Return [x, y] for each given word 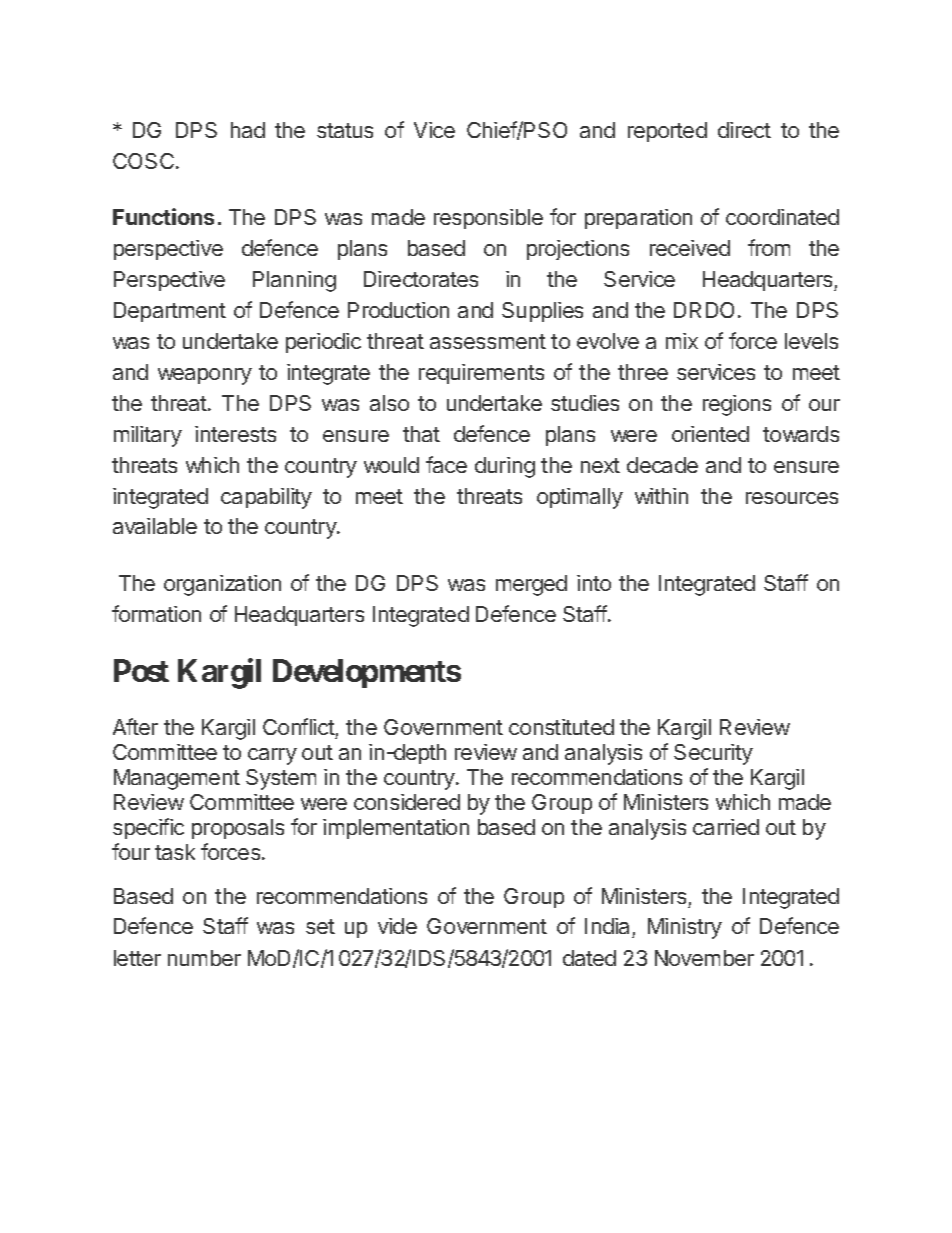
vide [397, 926]
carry [272, 756]
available [155, 526]
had [248, 130]
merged [531, 585]
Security [713, 754]
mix [682, 341]
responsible [488, 219]
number [204, 958]
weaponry [205, 376]
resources [792, 498]
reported [667, 132]
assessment [488, 341]
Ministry [685, 928]
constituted [561, 727]
